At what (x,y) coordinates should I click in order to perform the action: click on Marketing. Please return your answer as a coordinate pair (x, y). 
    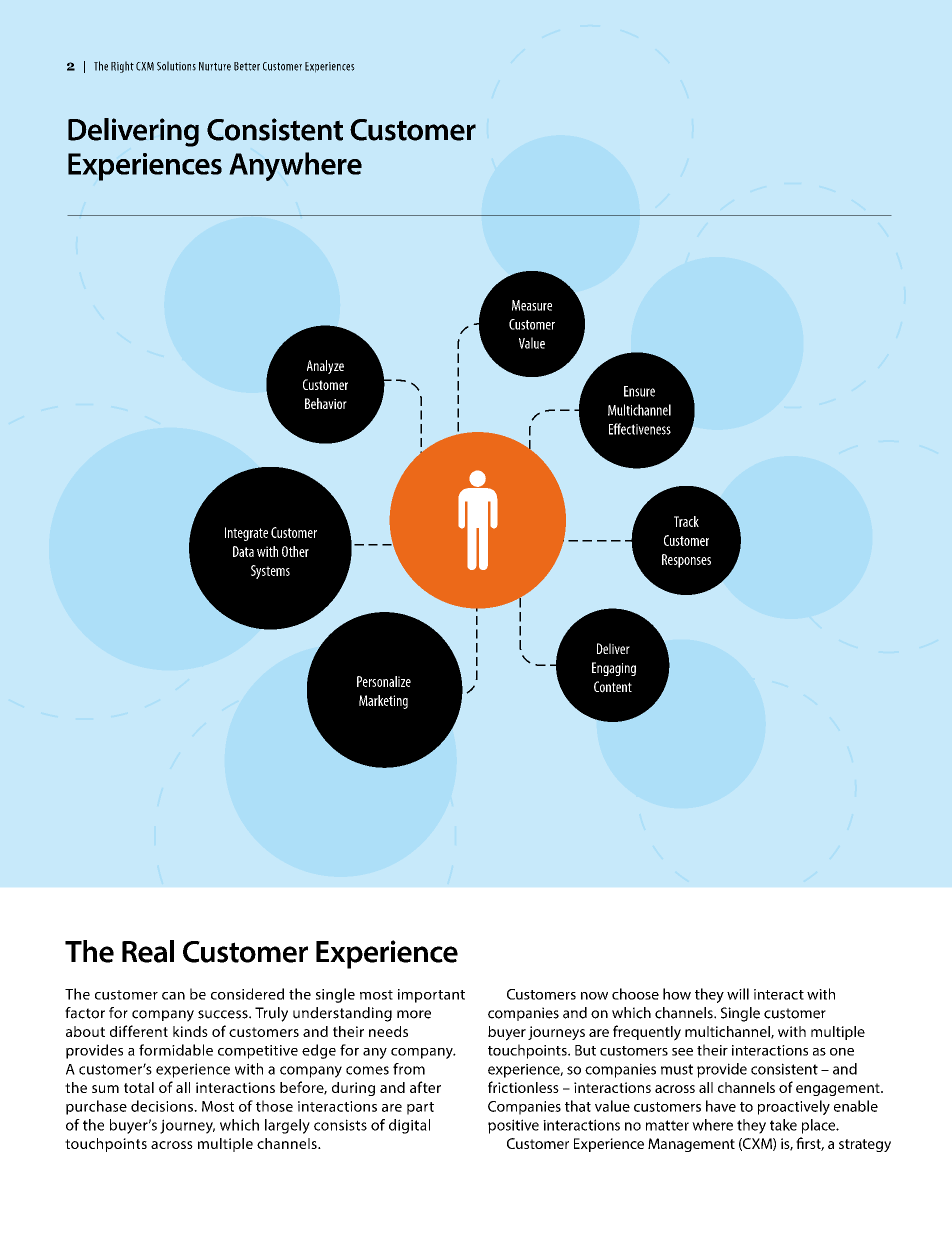
    Looking at the image, I should click on (383, 702).
